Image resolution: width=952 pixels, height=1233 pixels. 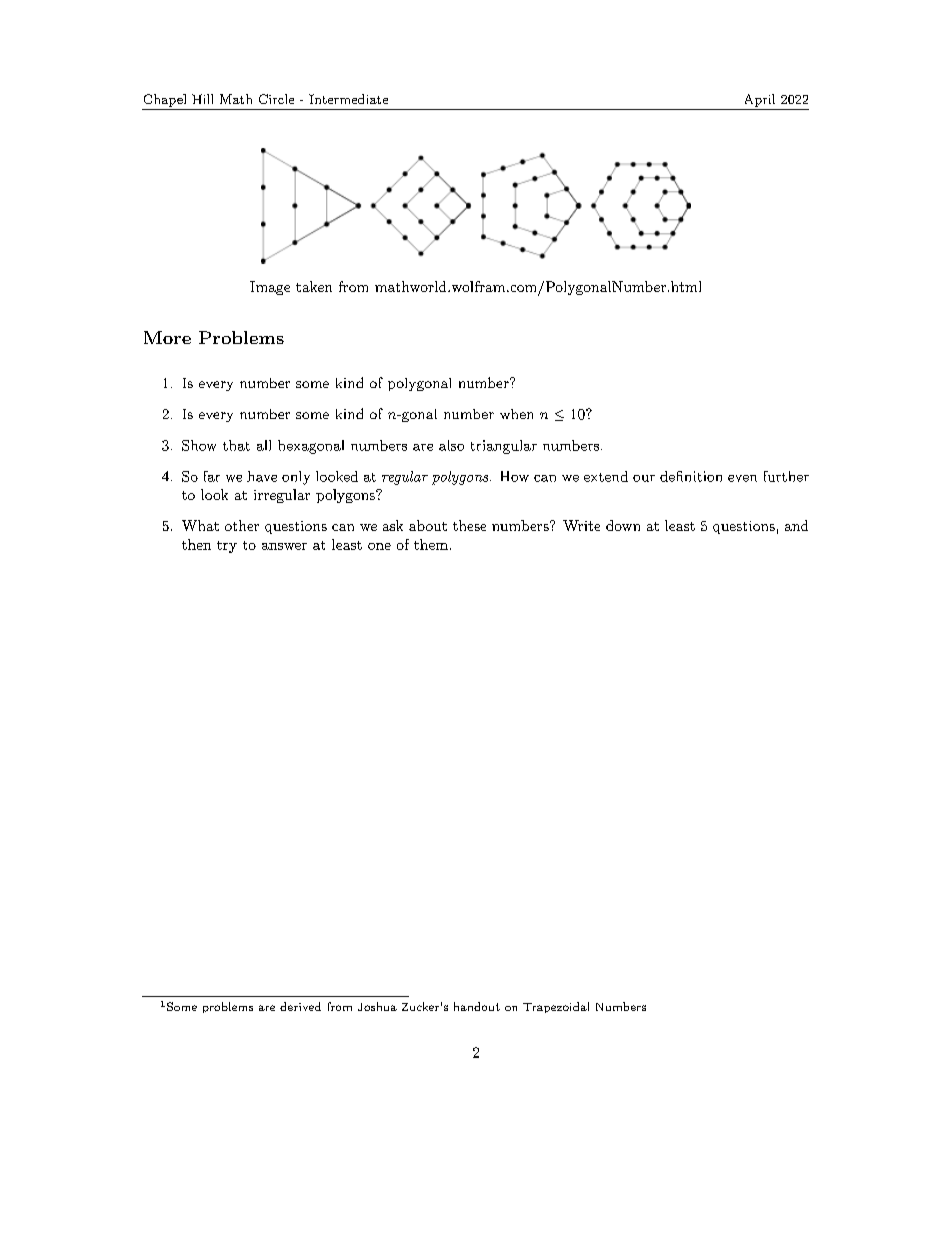 What do you see at coordinates (300, 1006) in the screenshot?
I see `derived` at bounding box center [300, 1006].
